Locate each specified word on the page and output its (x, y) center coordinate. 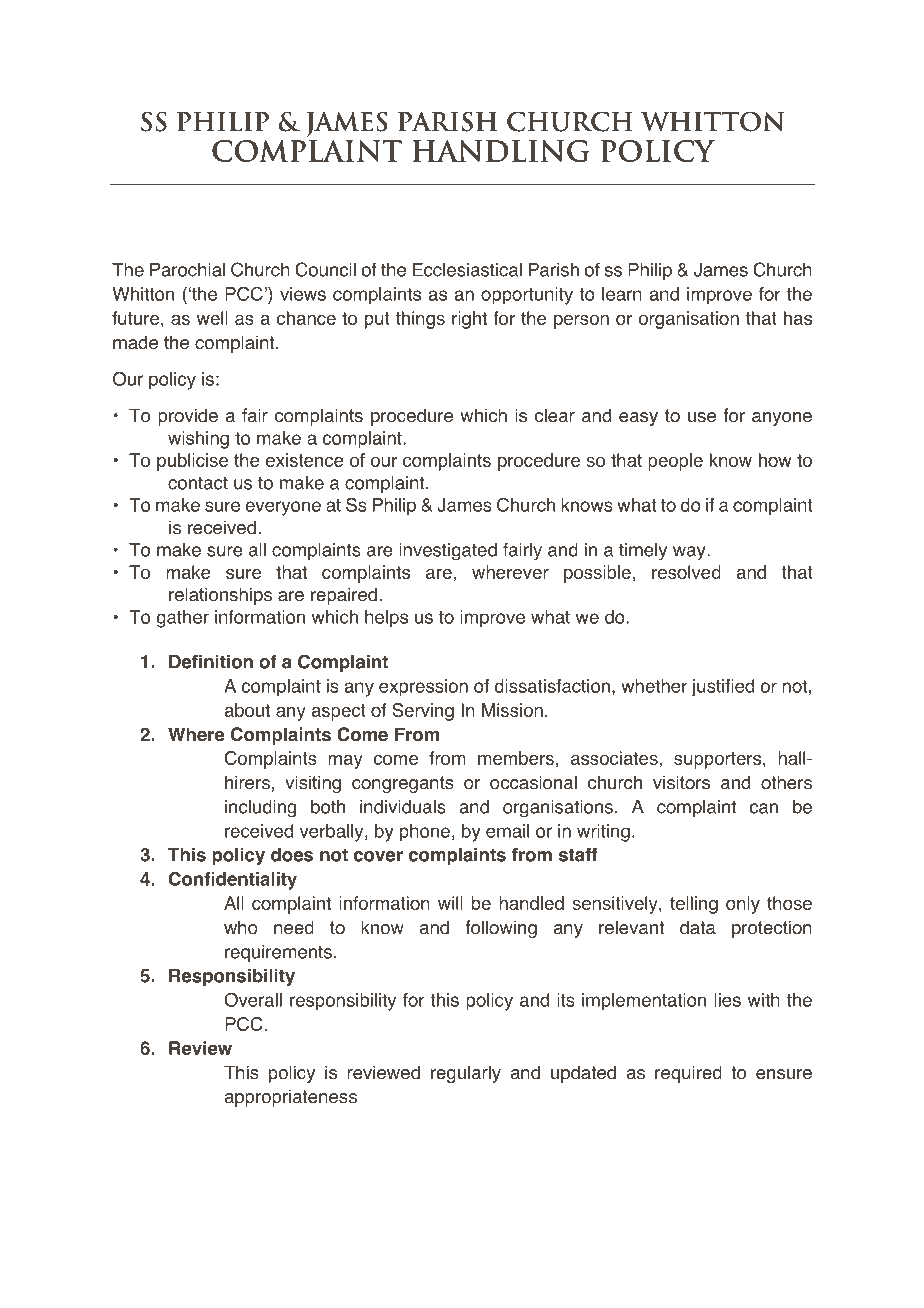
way (690, 553)
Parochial (187, 270)
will (450, 903)
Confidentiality (233, 881)
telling (694, 905)
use (702, 417)
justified (723, 688)
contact (198, 483)
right (469, 320)
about (247, 710)
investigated (448, 552)
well (212, 318)
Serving (423, 712)
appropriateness (291, 1098)
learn (622, 294)
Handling (501, 151)
